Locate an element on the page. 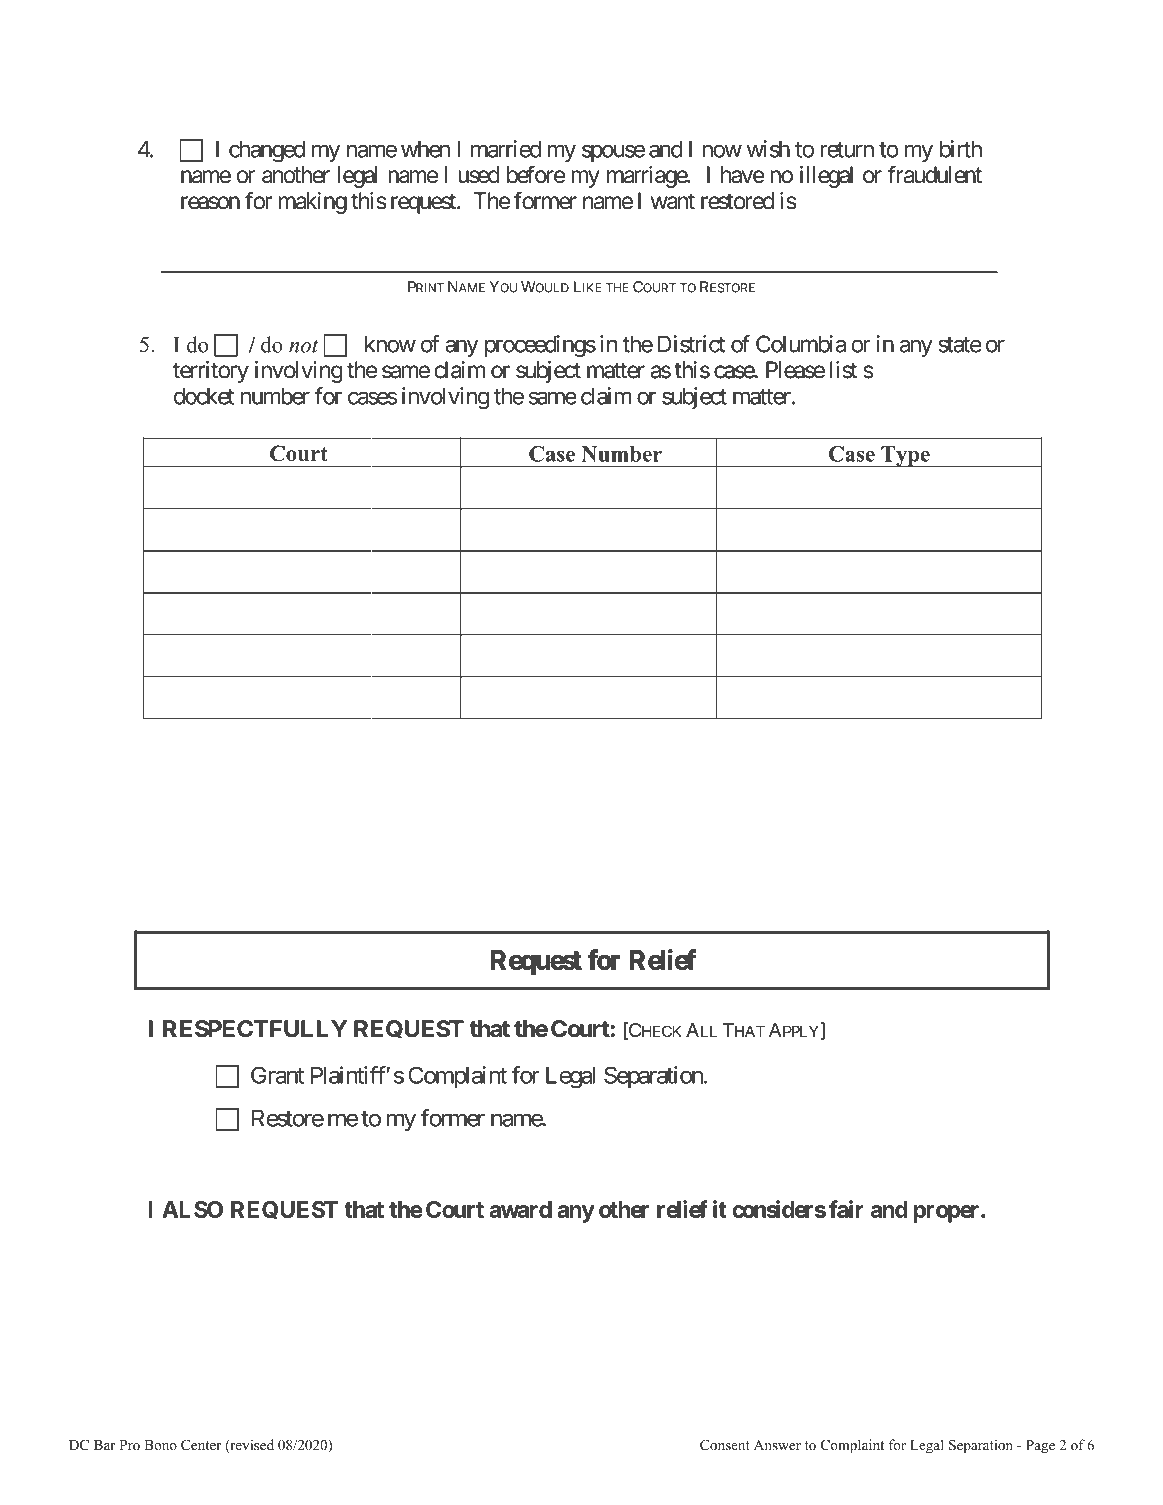 This image has width=1163, height=1505. Consent is located at coordinates (725, 1445).
